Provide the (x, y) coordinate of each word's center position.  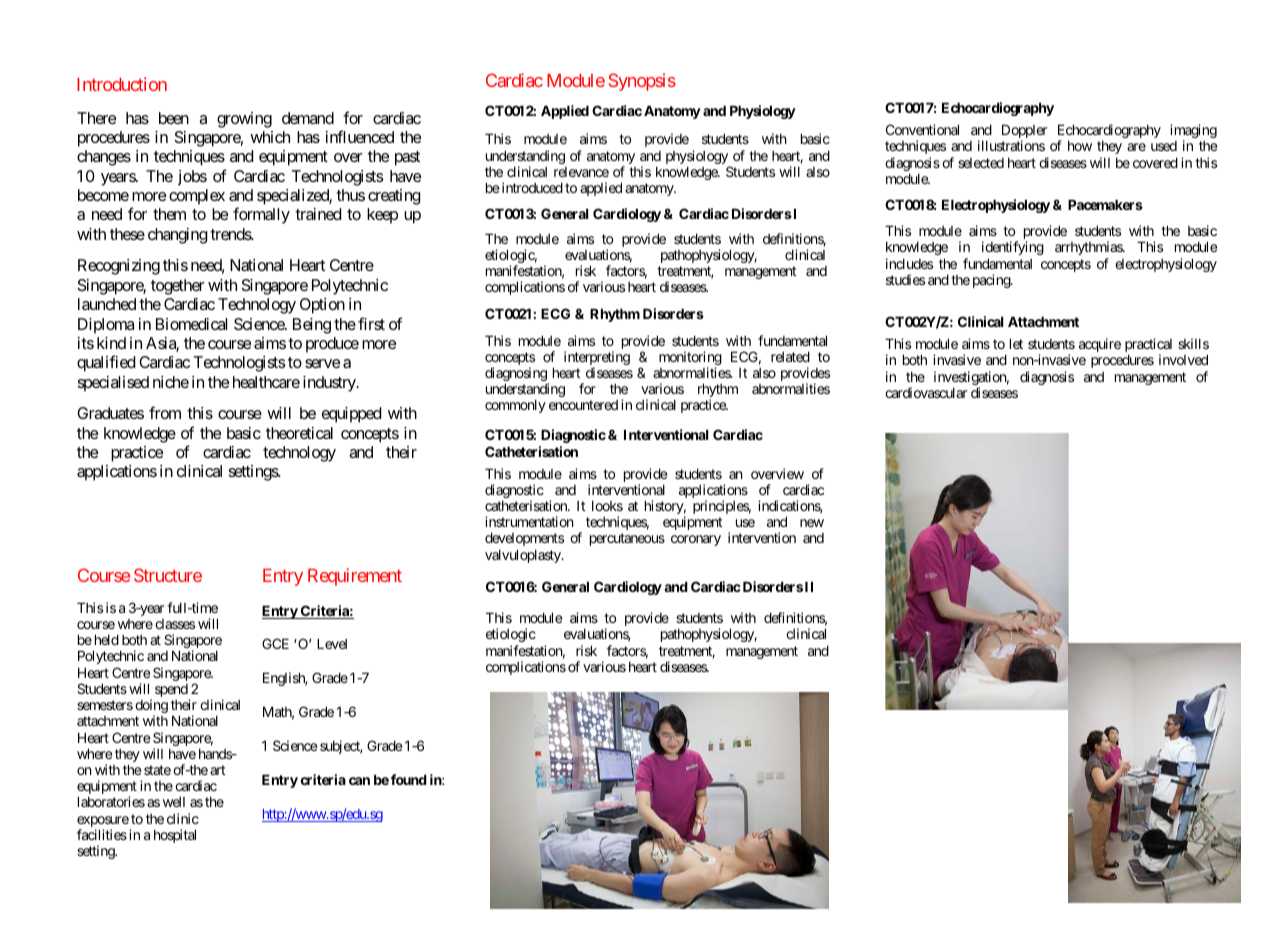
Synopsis (642, 82)
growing (244, 120)
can (359, 781)
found (409, 779)
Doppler (1024, 132)
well (174, 802)
